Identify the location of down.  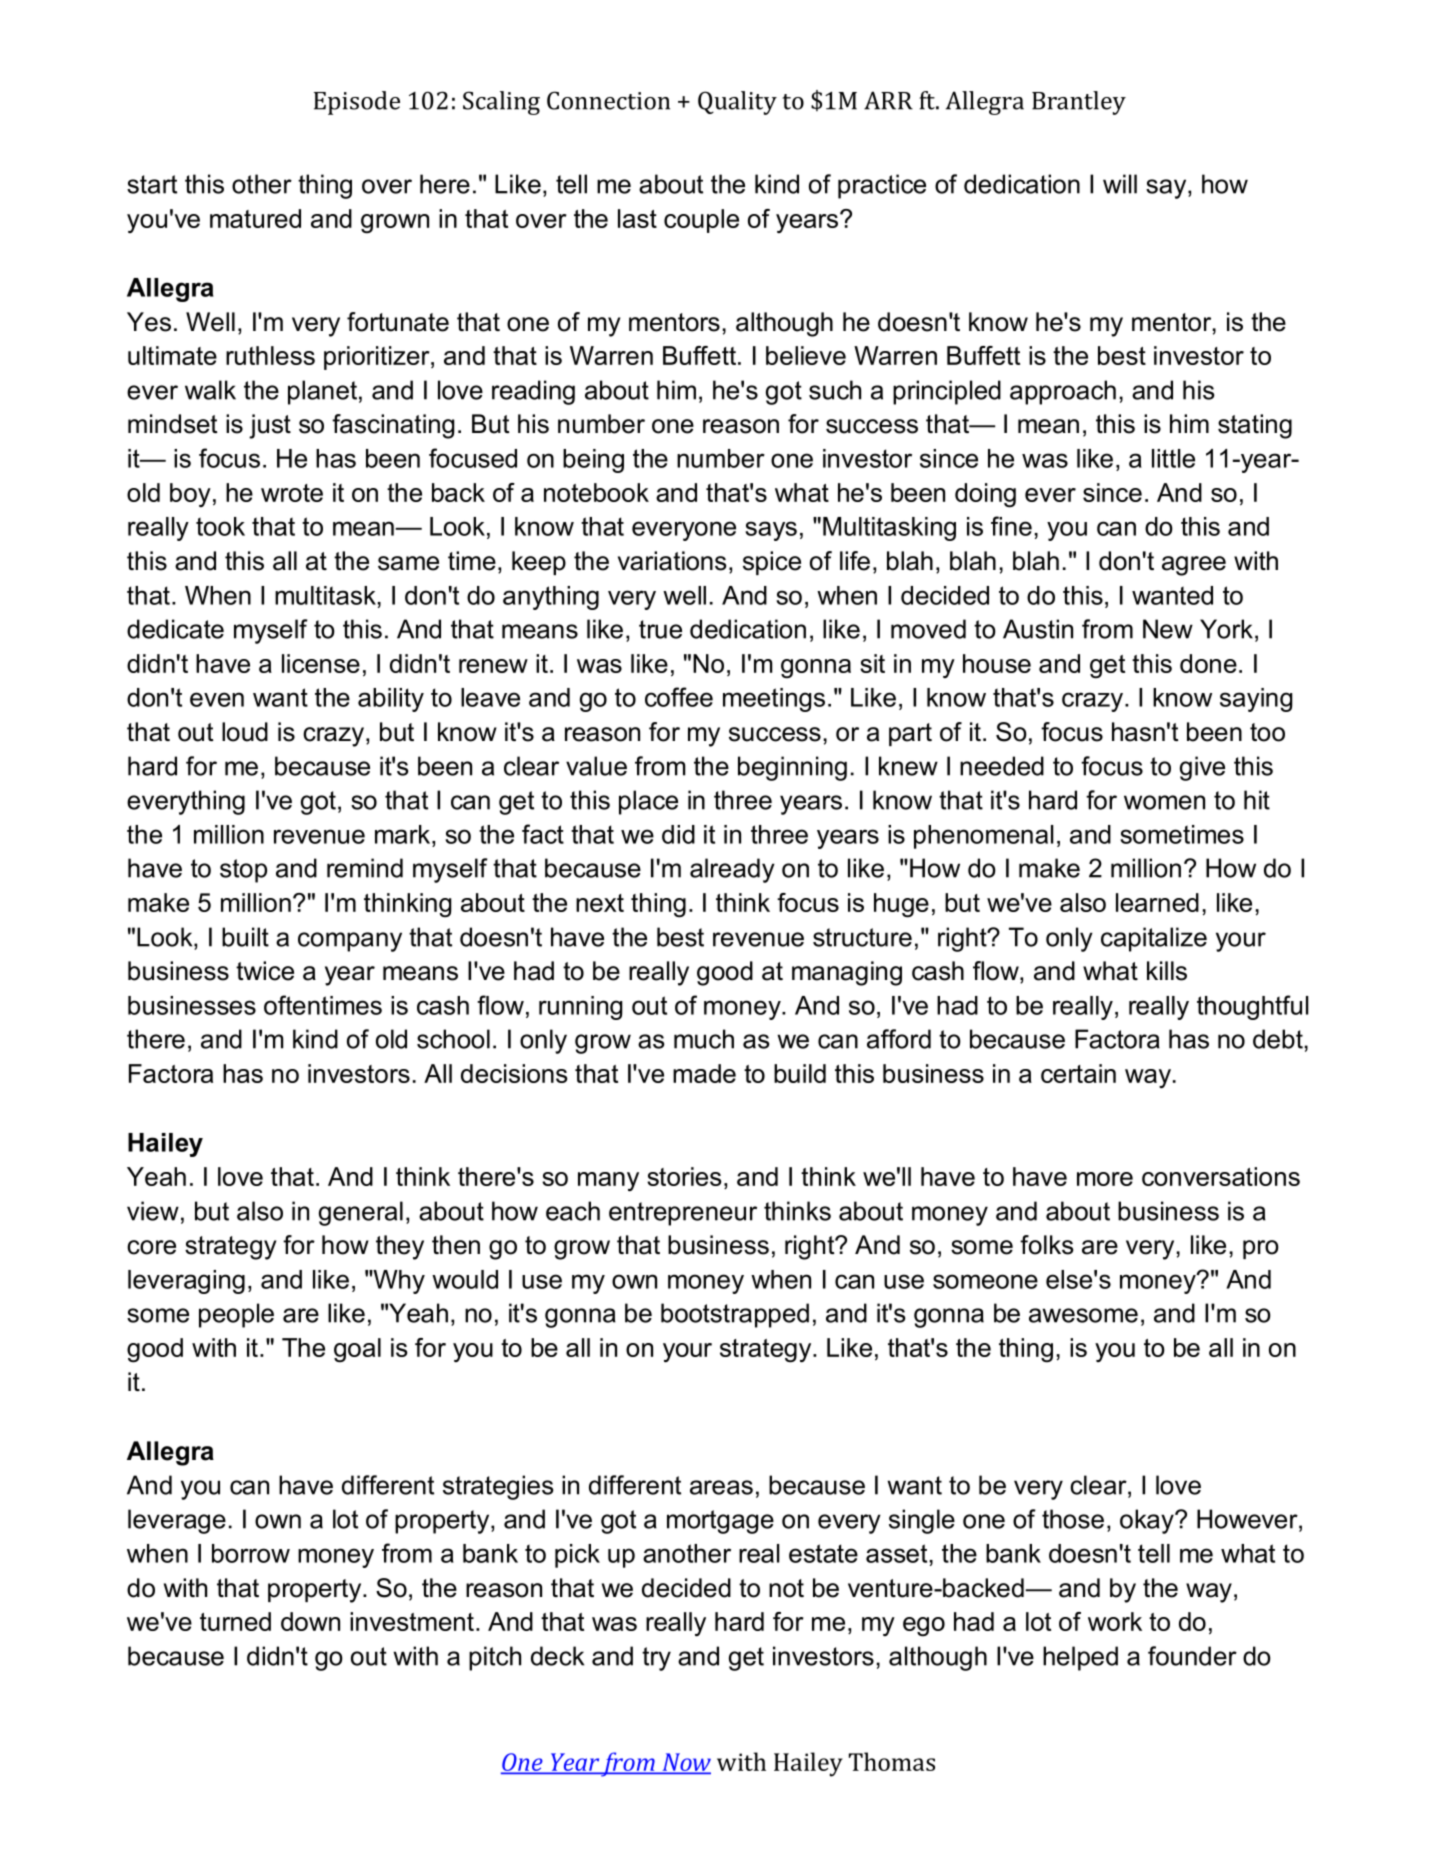
(310, 1621).
